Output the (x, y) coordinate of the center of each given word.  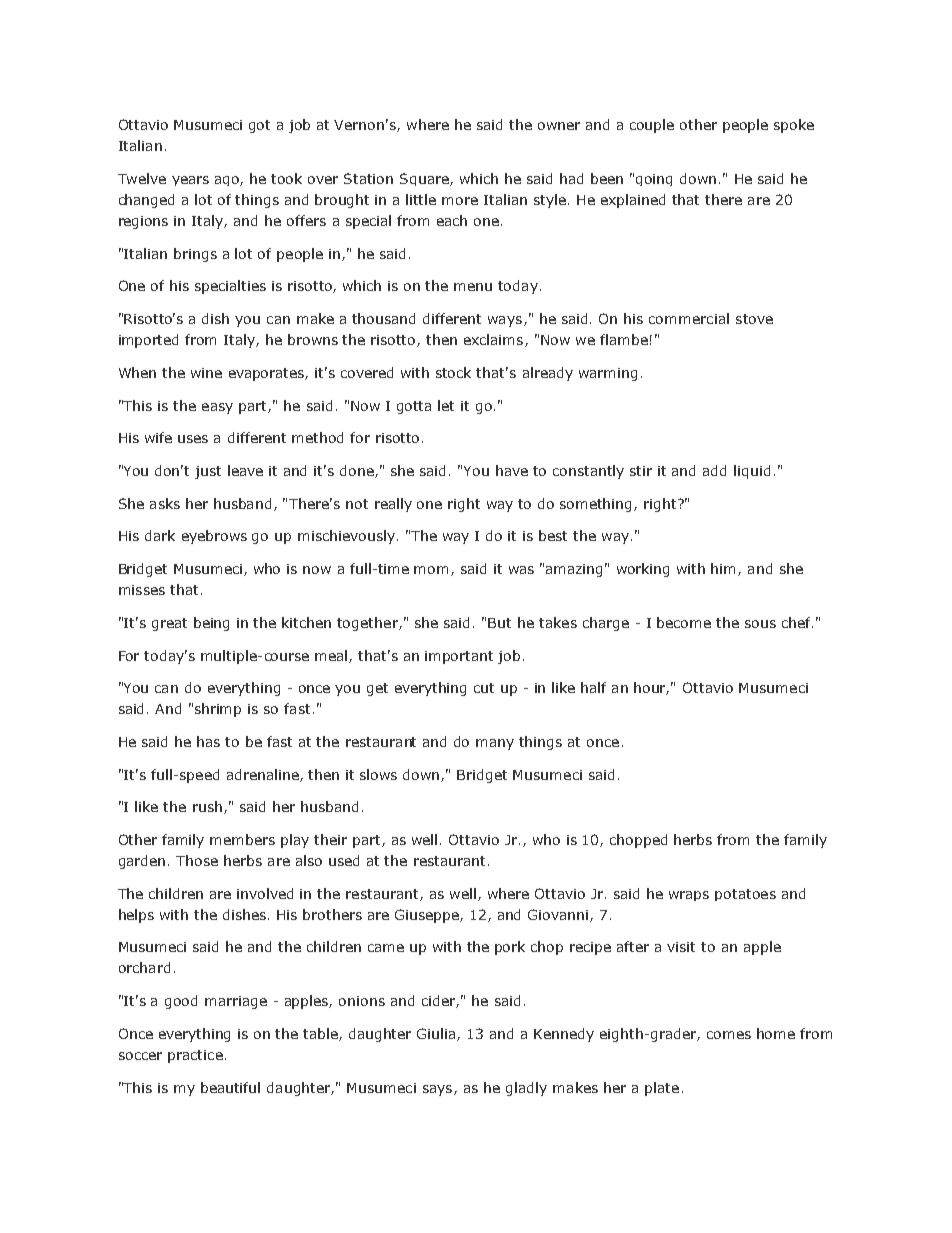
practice (195, 1056)
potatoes (745, 895)
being (211, 624)
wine (206, 373)
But (499, 623)
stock (453, 372)
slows (378, 774)
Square (425, 179)
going (654, 180)
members (242, 839)
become (684, 622)
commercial (689, 318)
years (190, 181)
